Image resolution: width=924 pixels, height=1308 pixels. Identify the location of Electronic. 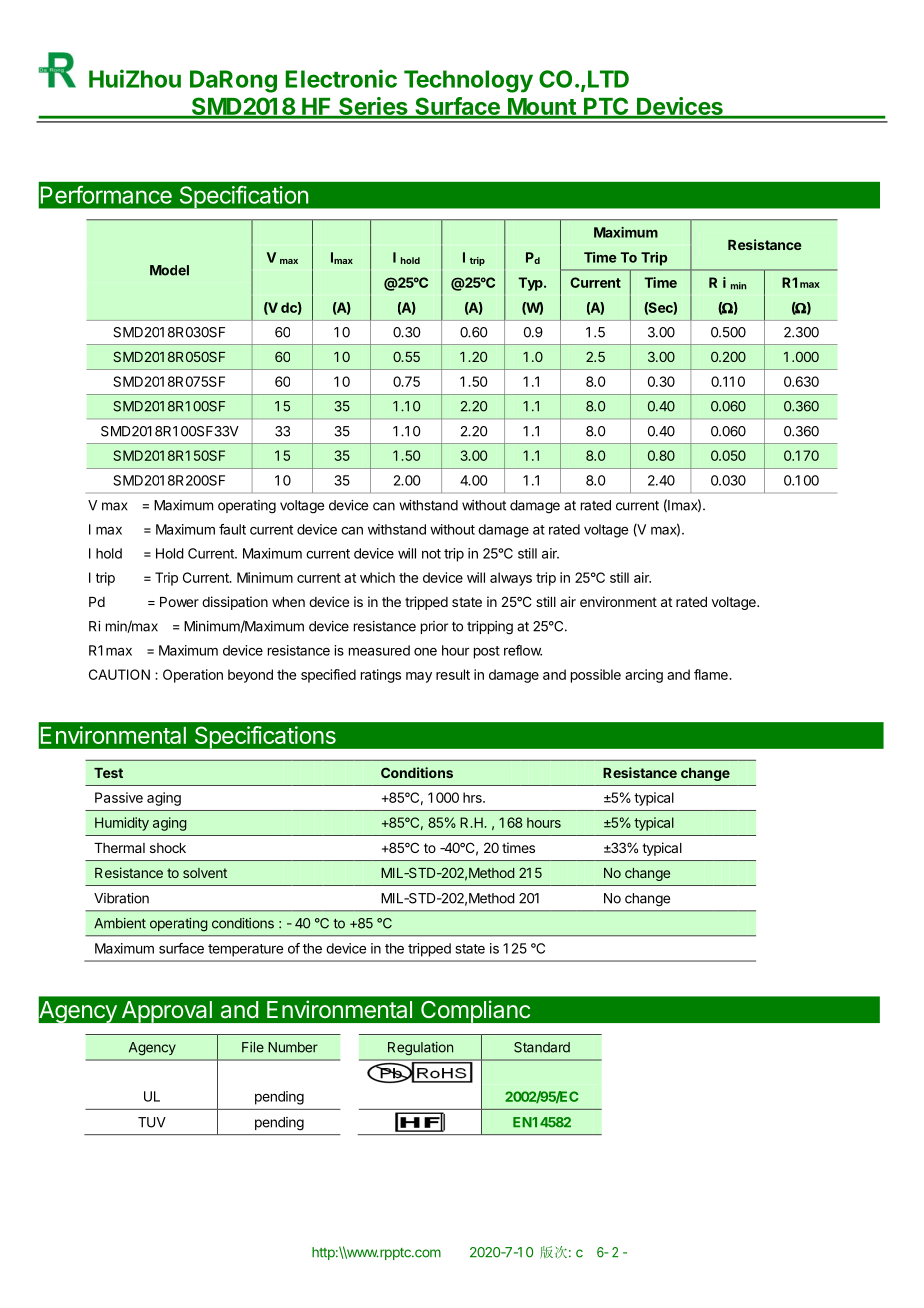
(341, 78).
